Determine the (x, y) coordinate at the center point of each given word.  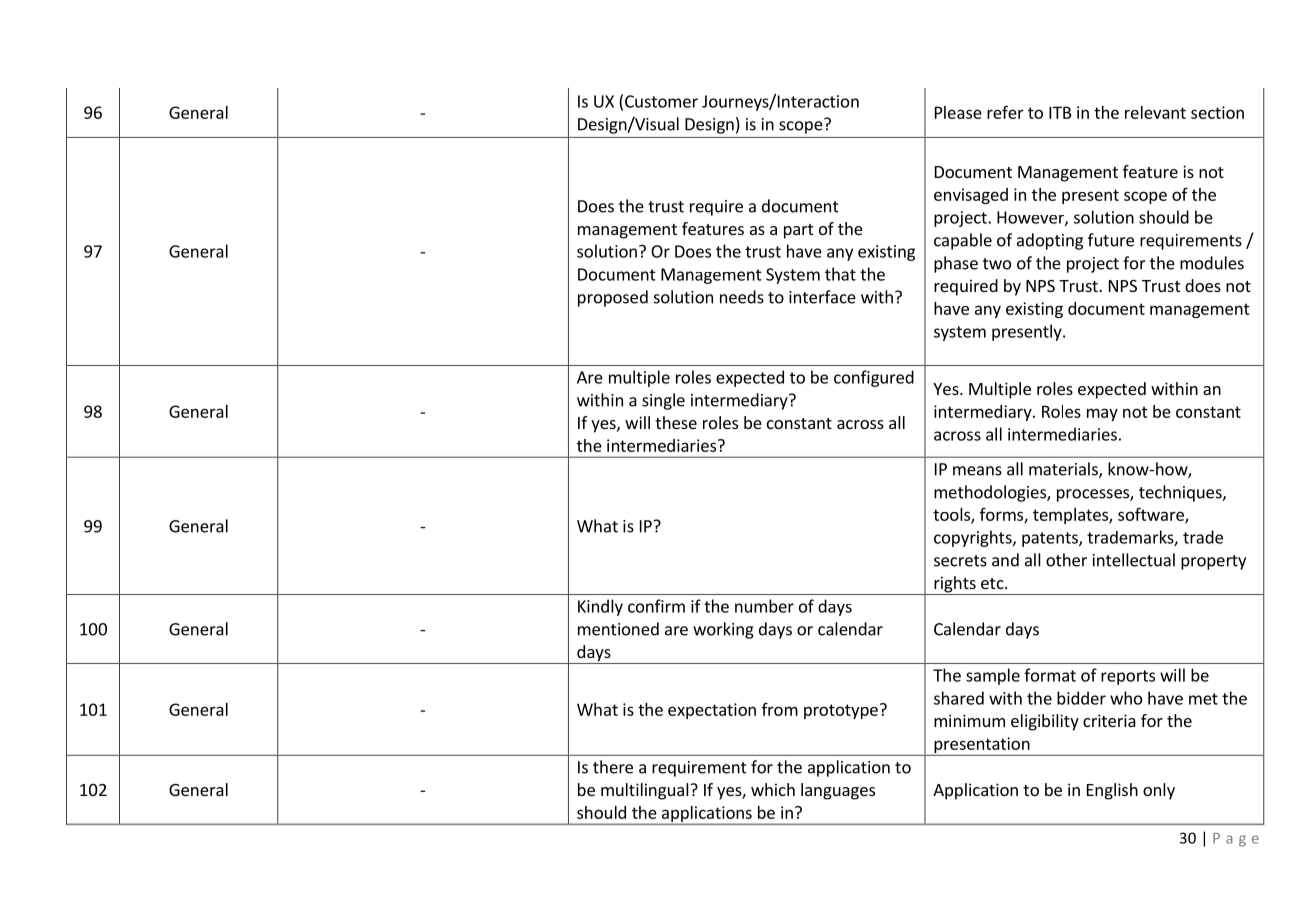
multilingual (646, 791)
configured (874, 378)
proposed (613, 298)
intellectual (1134, 560)
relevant (1155, 112)
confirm (656, 606)
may (1102, 414)
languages (838, 791)
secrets (960, 561)
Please (958, 112)
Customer (661, 101)
